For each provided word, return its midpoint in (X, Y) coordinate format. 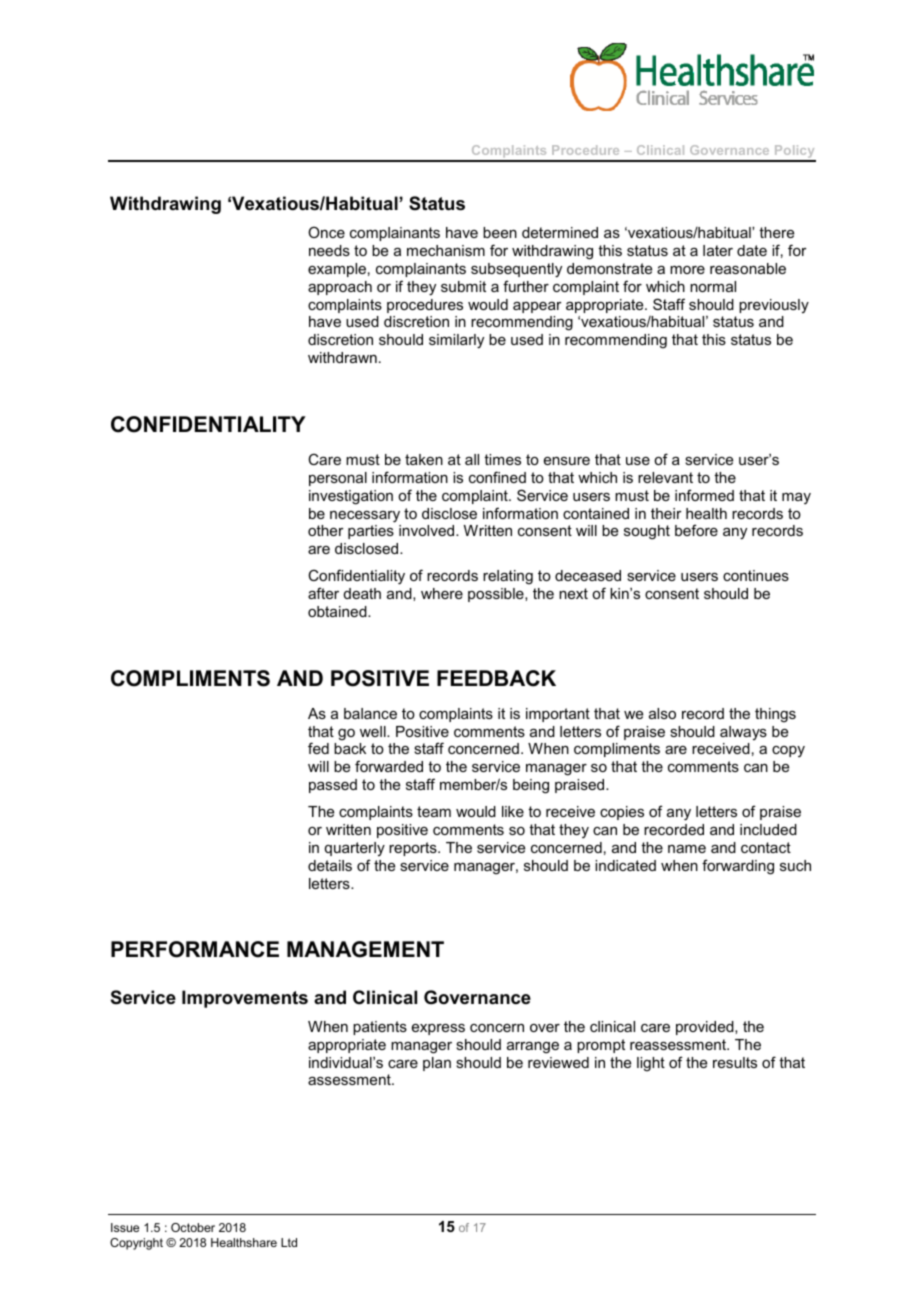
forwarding (738, 867)
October (193, 1227)
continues (756, 575)
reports (414, 849)
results (735, 1062)
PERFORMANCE (195, 949)
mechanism (446, 250)
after (323, 593)
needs (329, 250)
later (718, 250)
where (442, 593)
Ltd (289, 1242)
